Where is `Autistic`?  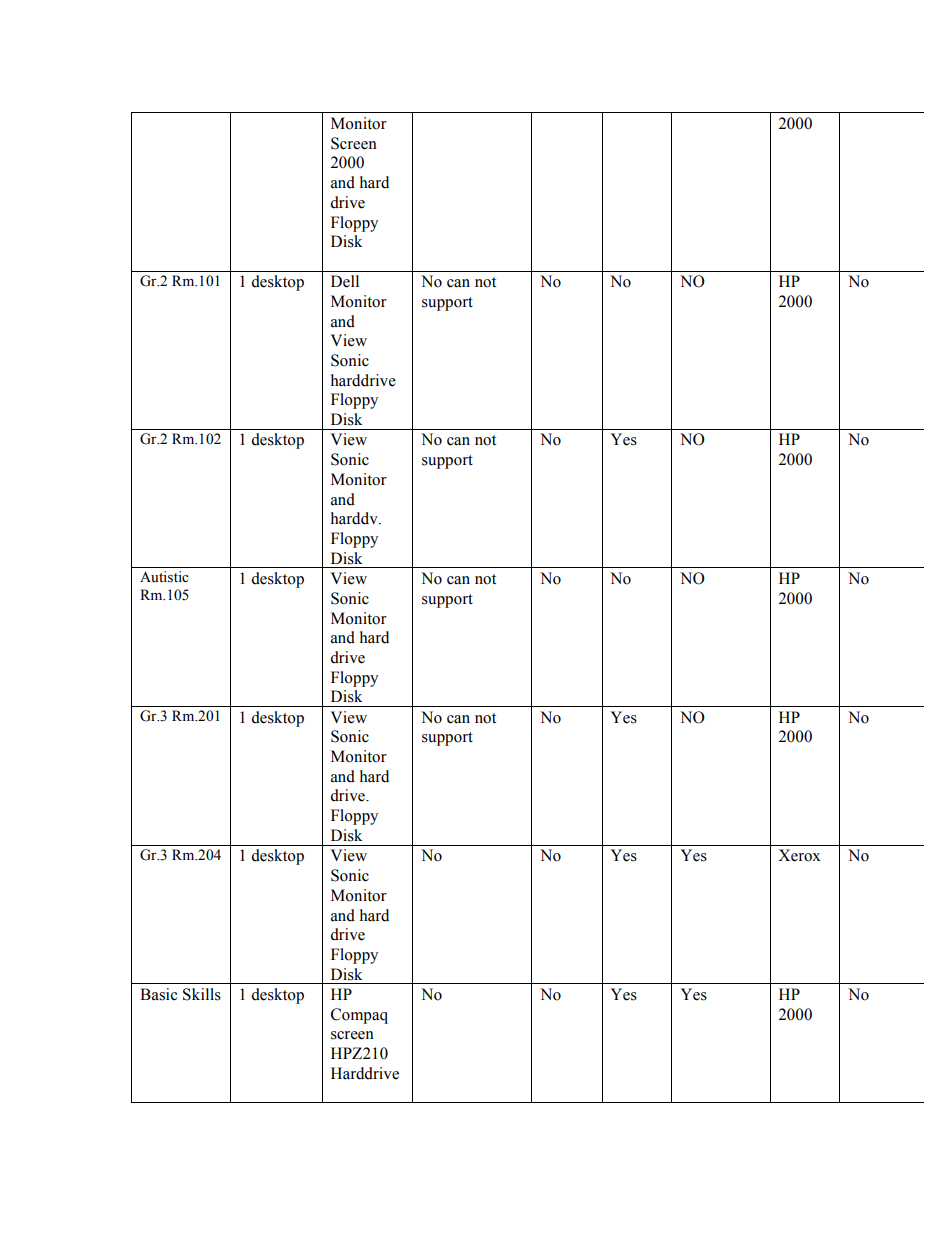 Autistic is located at coordinates (164, 577).
